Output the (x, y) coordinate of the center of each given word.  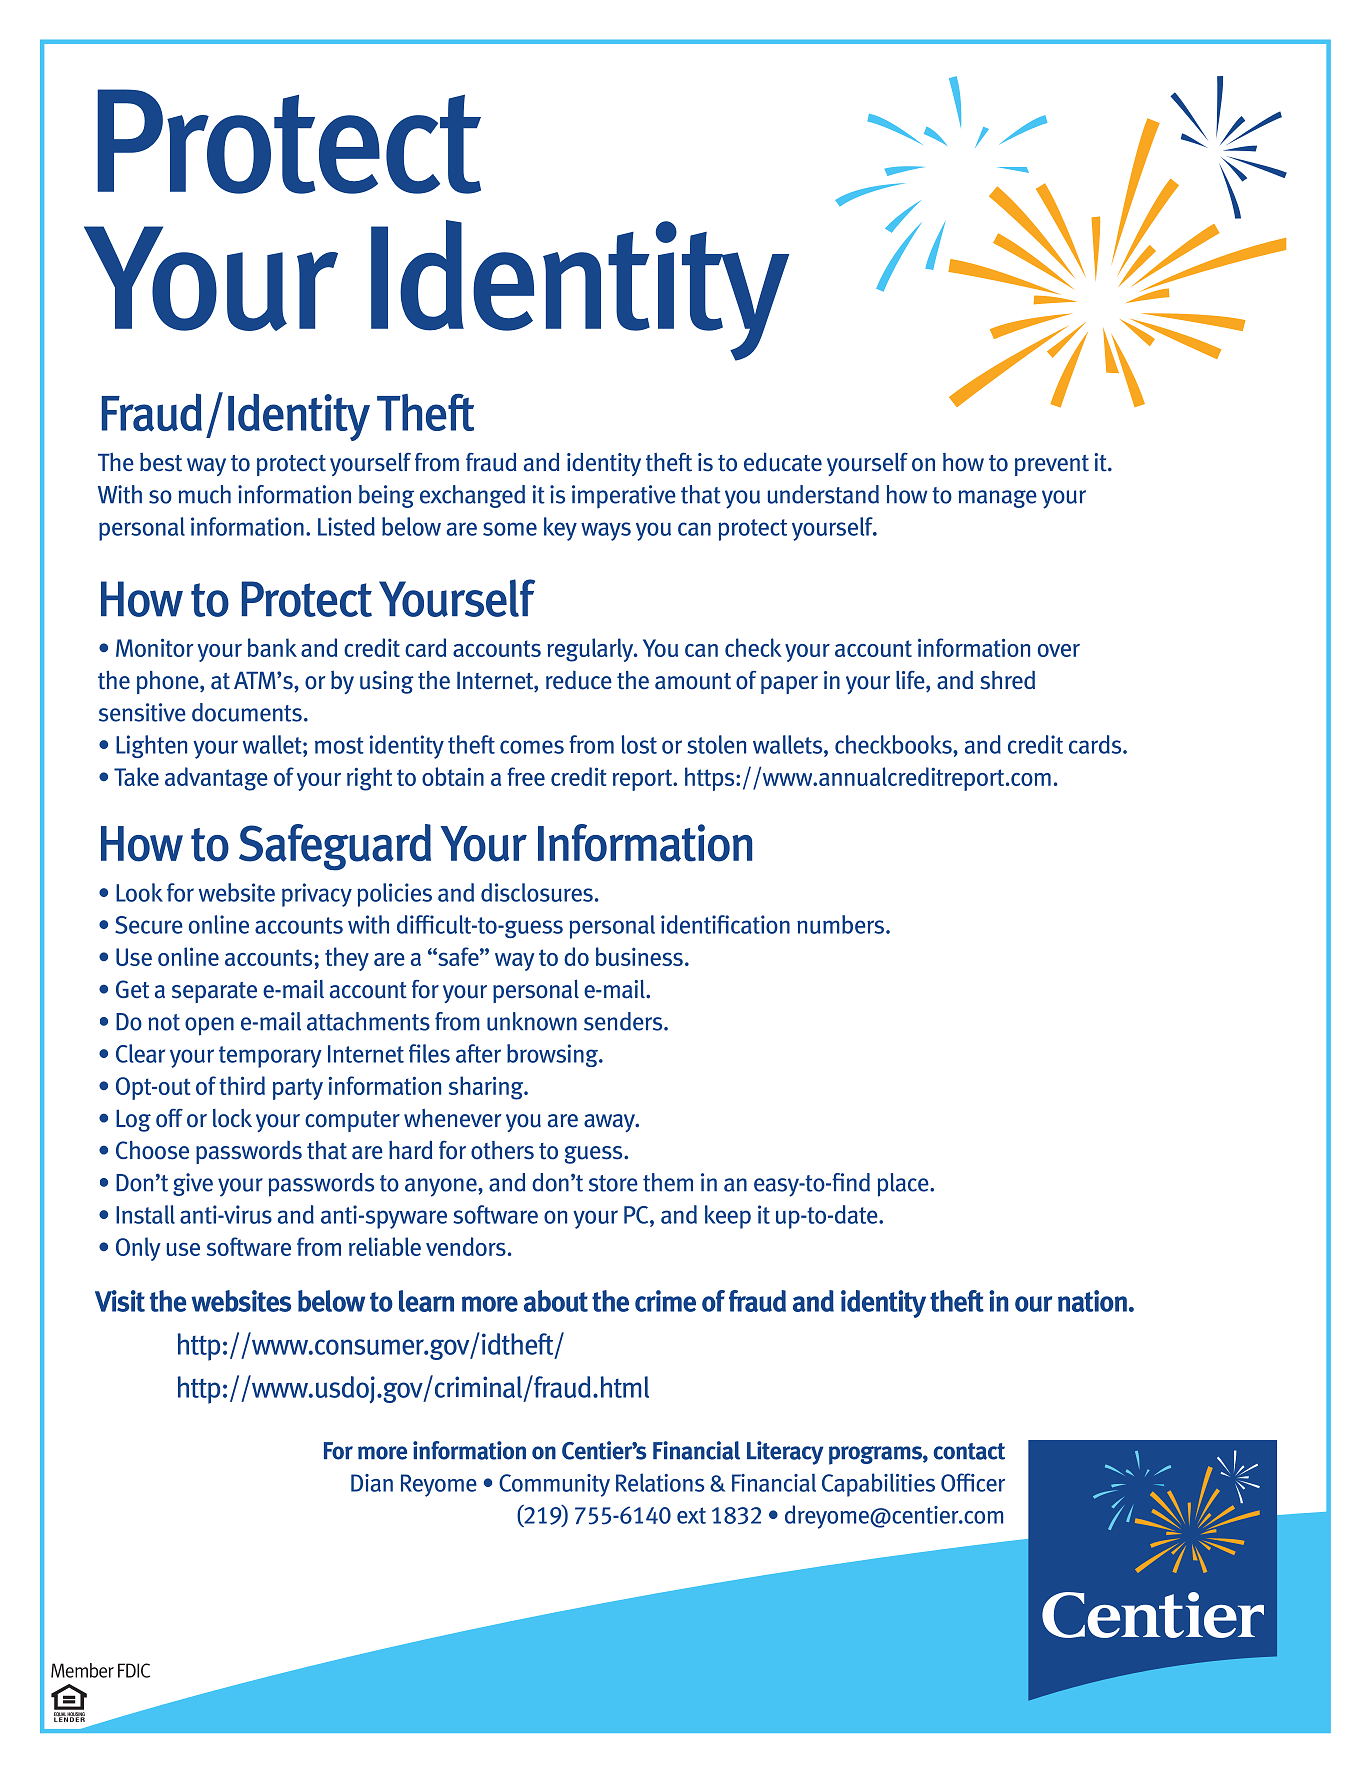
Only (138, 1249)
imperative (624, 497)
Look (139, 892)
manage (997, 499)
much (204, 494)
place (904, 1185)
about (556, 1301)
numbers (842, 924)
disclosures (537, 892)
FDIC (134, 1670)
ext (691, 1515)
